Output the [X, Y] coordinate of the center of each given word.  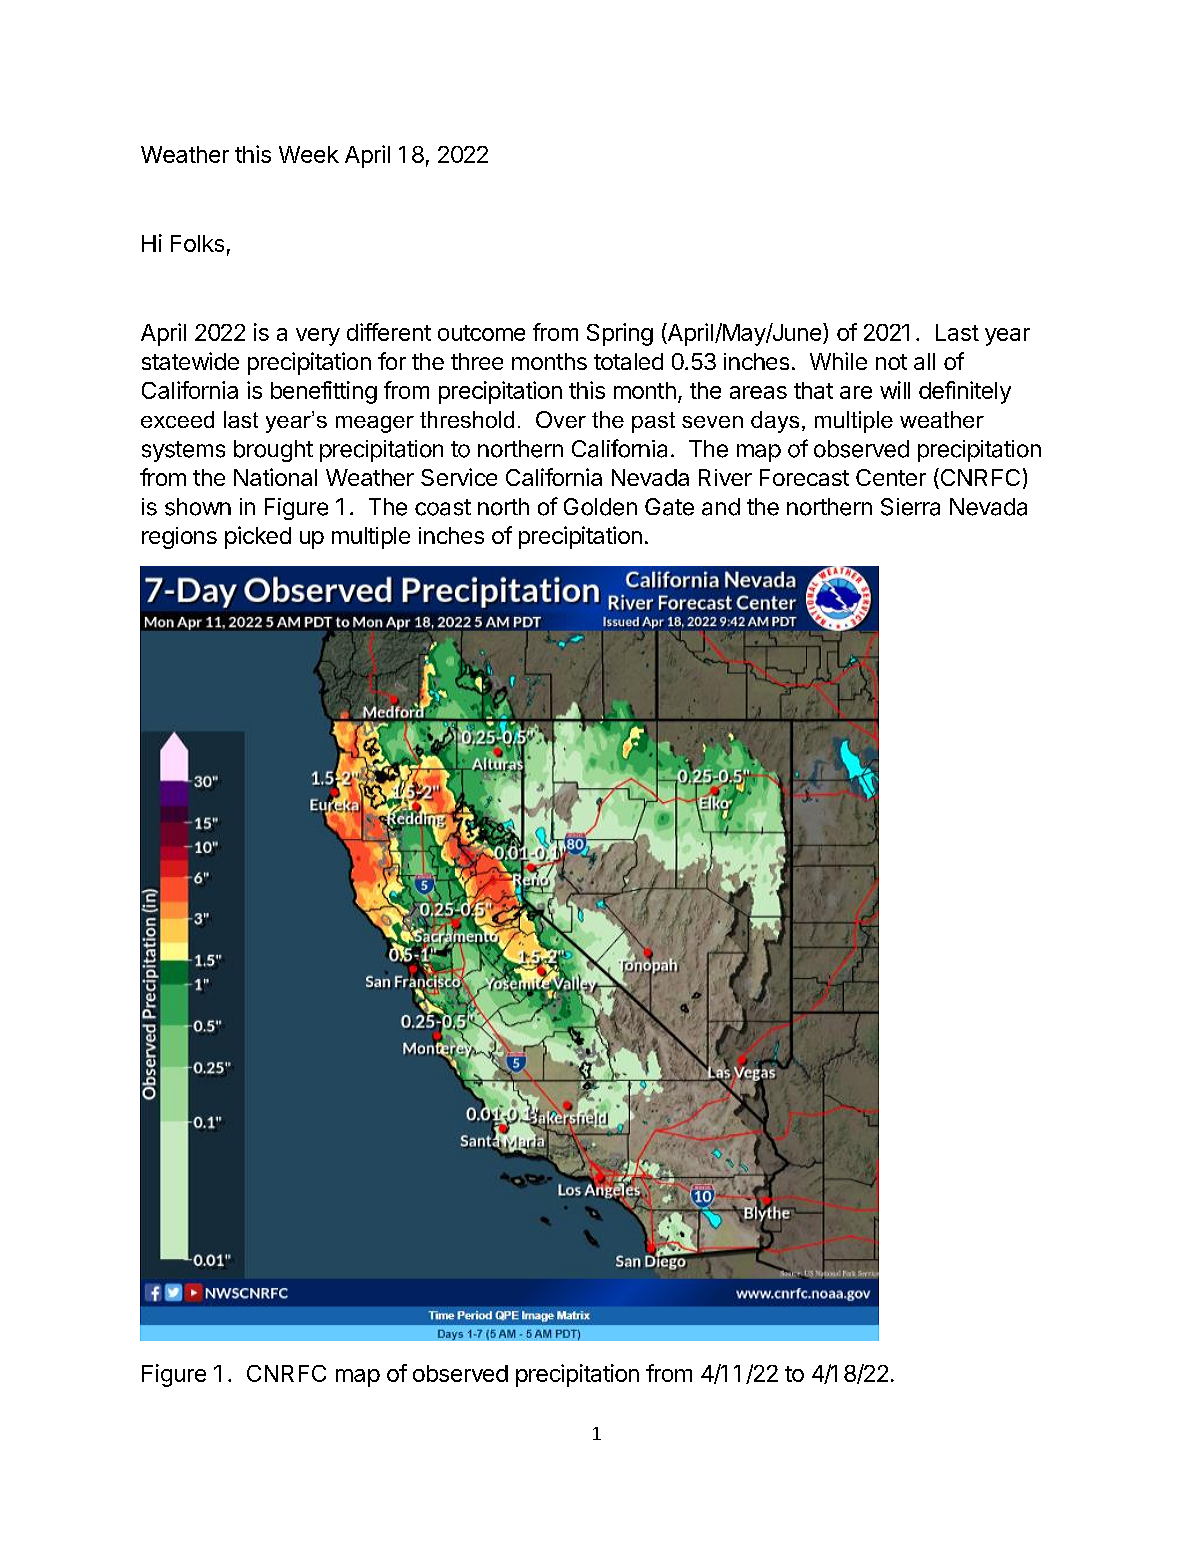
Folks [197, 243]
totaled [628, 361]
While [838, 361]
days [775, 422]
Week [309, 154]
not [891, 362]
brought [273, 451]
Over [561, 419]
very [318, 337]
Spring [620, 334]
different [389, 332]
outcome [481, 333]
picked [258, 537]
